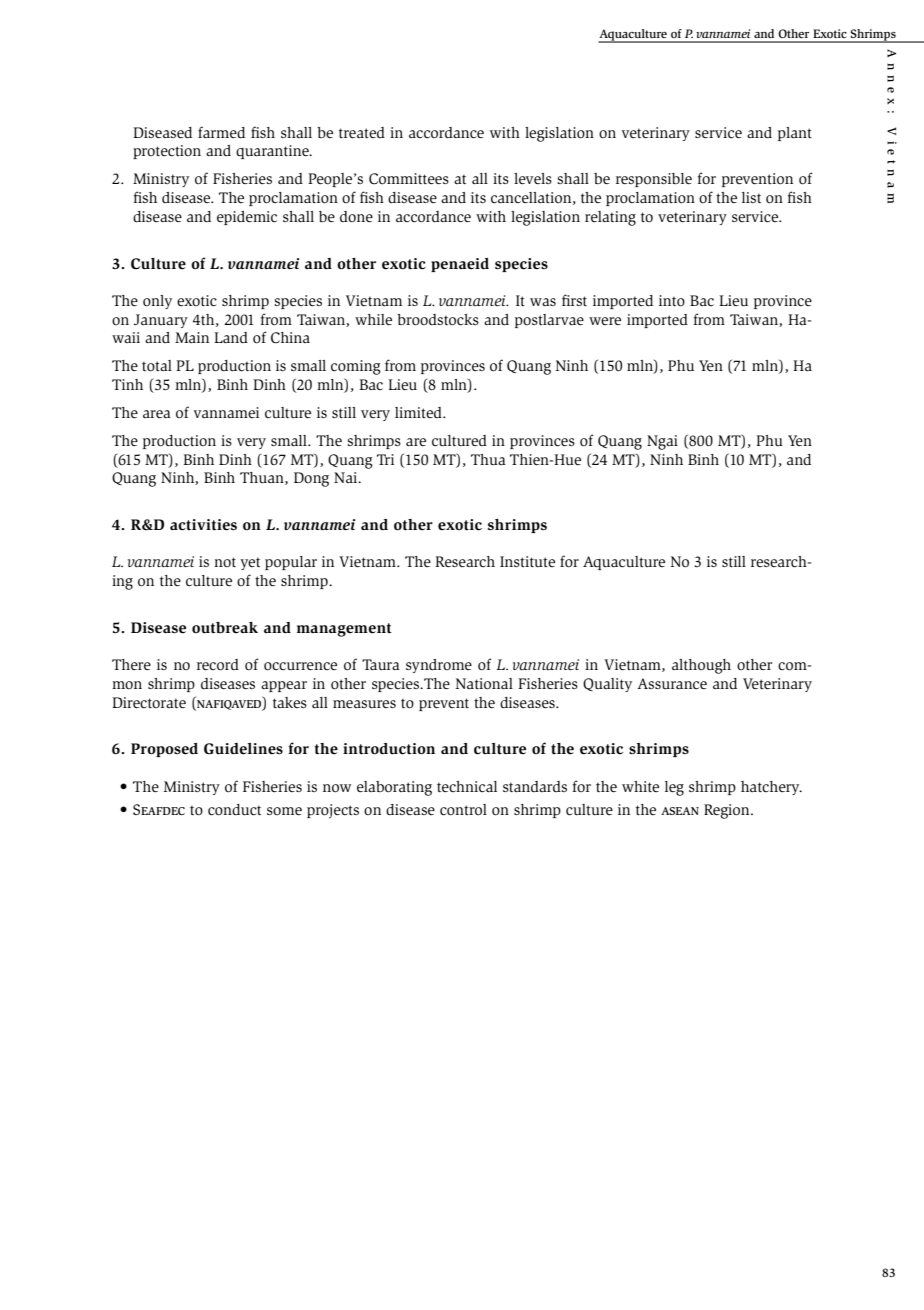 The width and height of the document is (924, 1310). I want to click on Ngai, so click(662, 442).
